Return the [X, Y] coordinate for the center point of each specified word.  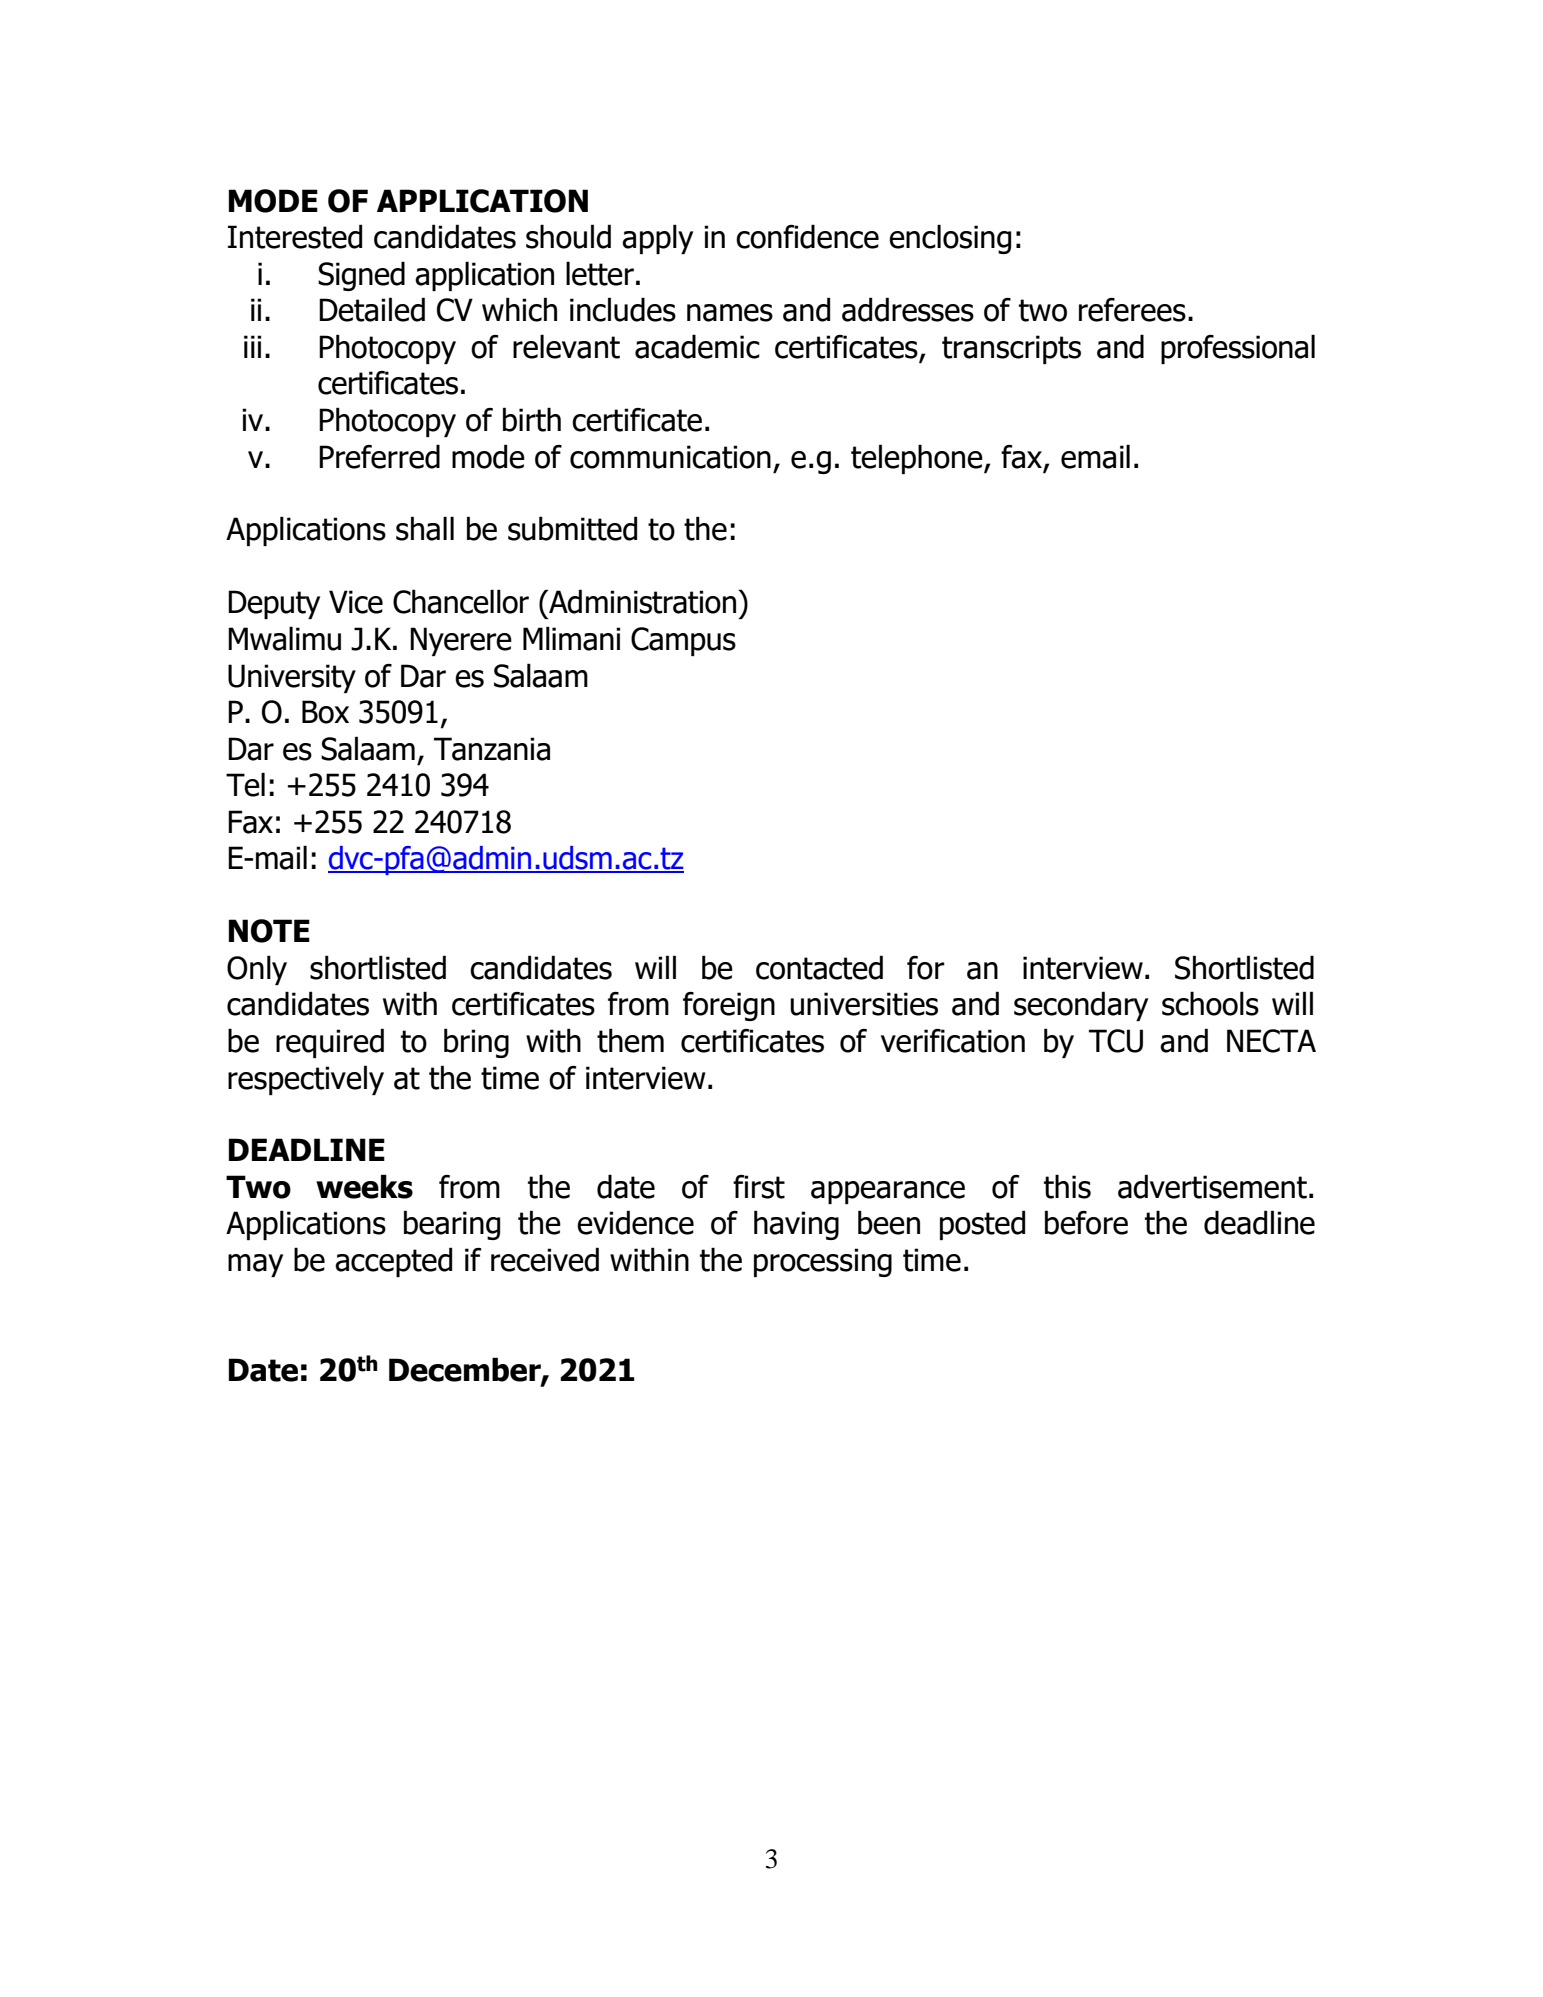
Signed [361, 276]
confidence [807, 236]
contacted [819, 967]
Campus [683, 641]
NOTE [269, 931]
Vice [356, 602]
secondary [1081, 1006]
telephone [918, 459]
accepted [393, 1262]
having [796, 1225]
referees [1132, 310]
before [1086, 1222]
